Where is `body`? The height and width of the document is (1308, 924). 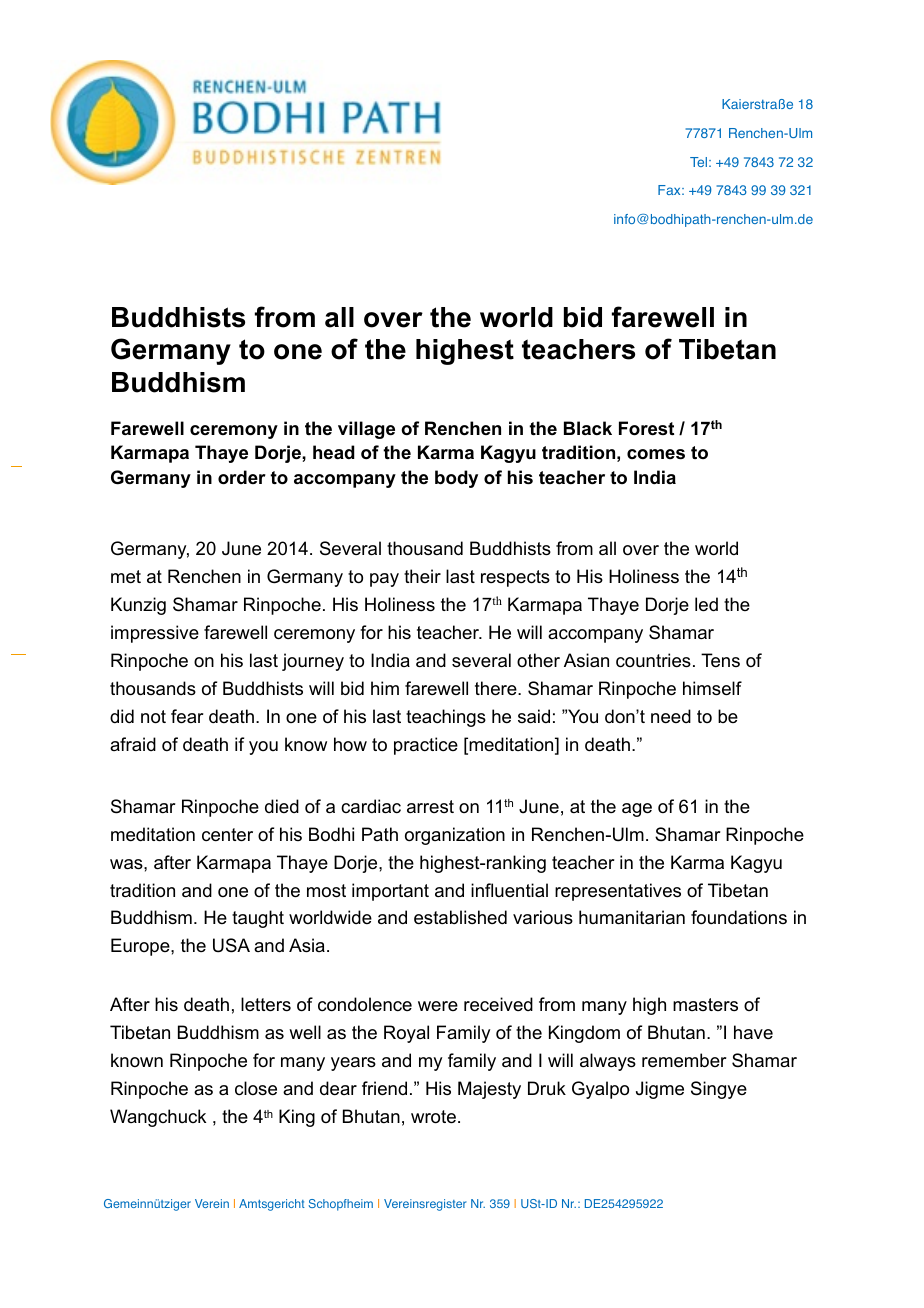 body is located at coordinates (456, 479).
